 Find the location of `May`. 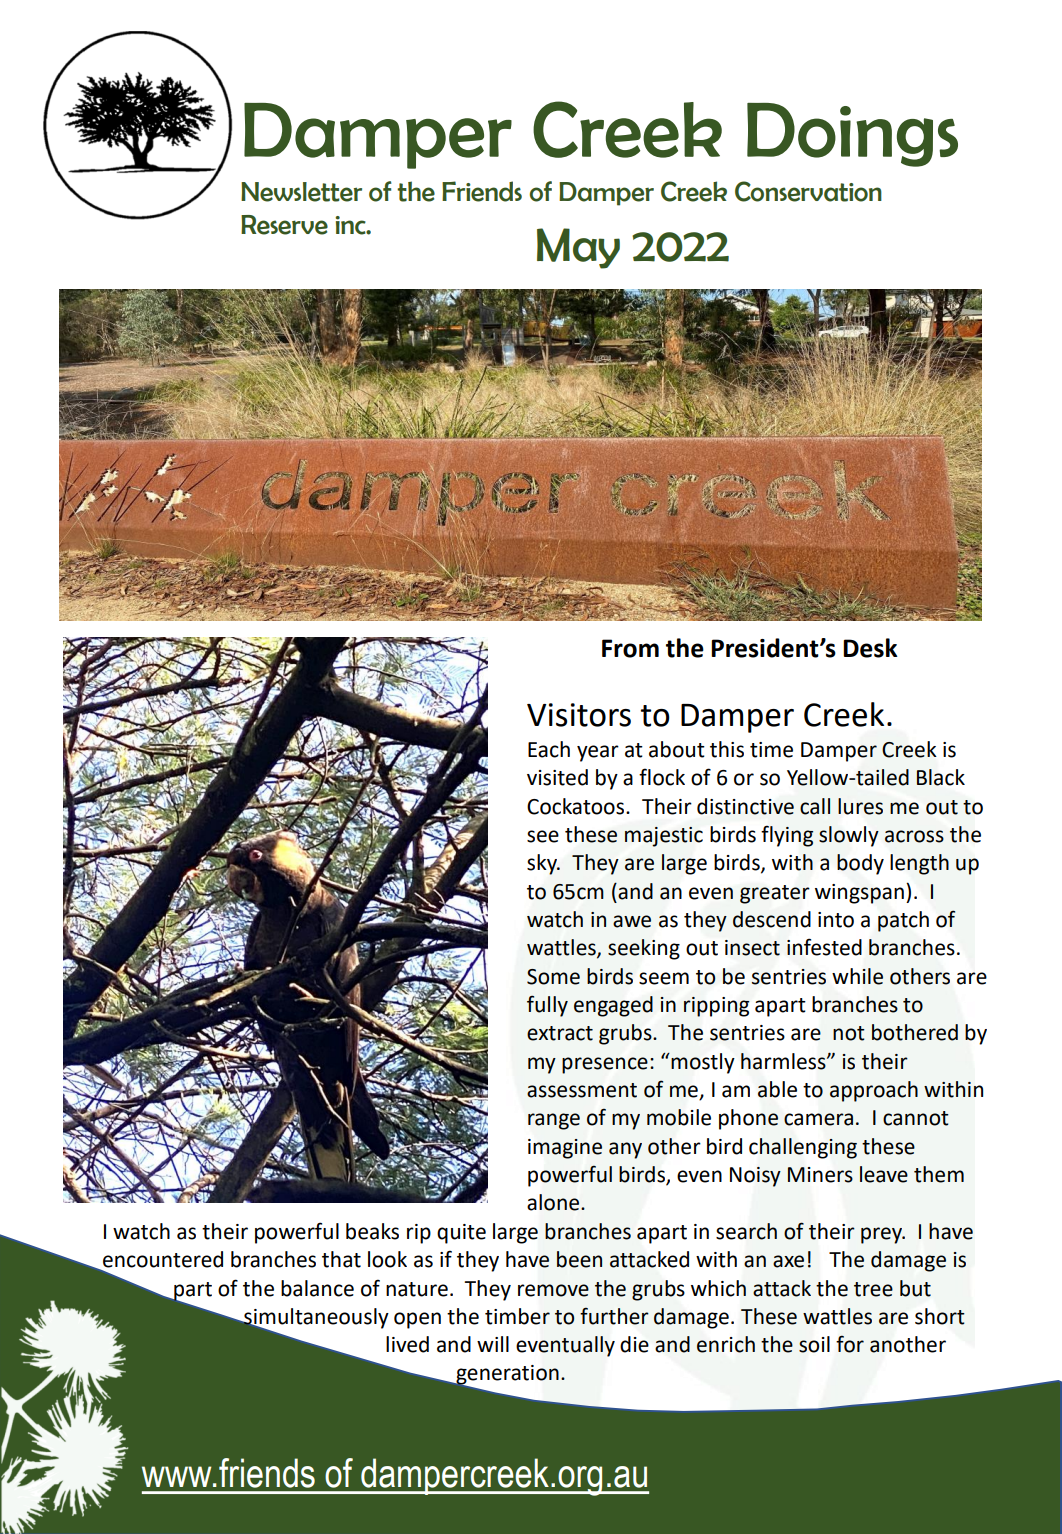

May is located at coordinates (578, 248).
